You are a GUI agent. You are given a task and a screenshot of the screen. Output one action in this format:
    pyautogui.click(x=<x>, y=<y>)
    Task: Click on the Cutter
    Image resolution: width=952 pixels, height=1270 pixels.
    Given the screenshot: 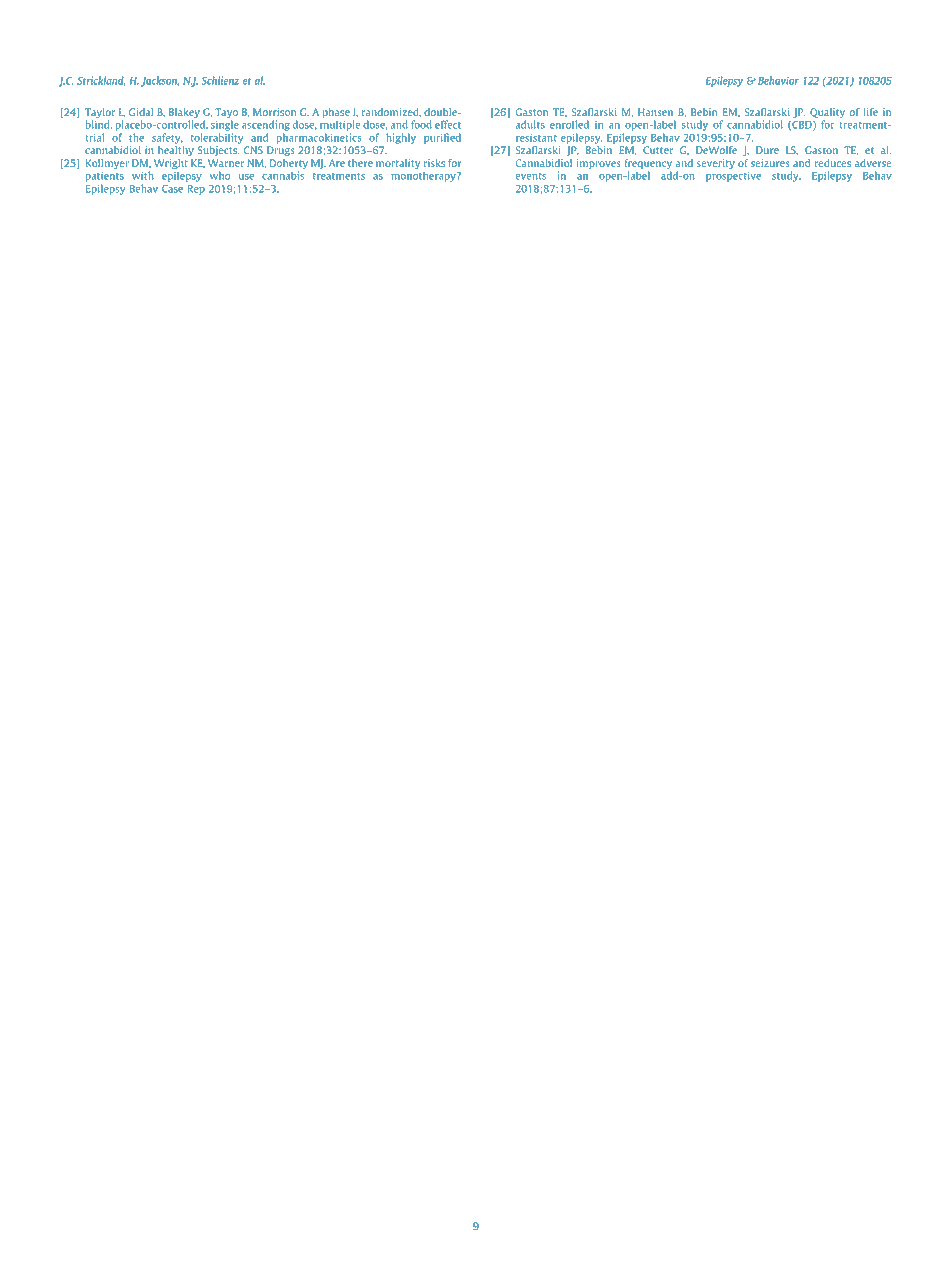 What is the action you would take?
    pyautogui.click(x=658, y=150)
